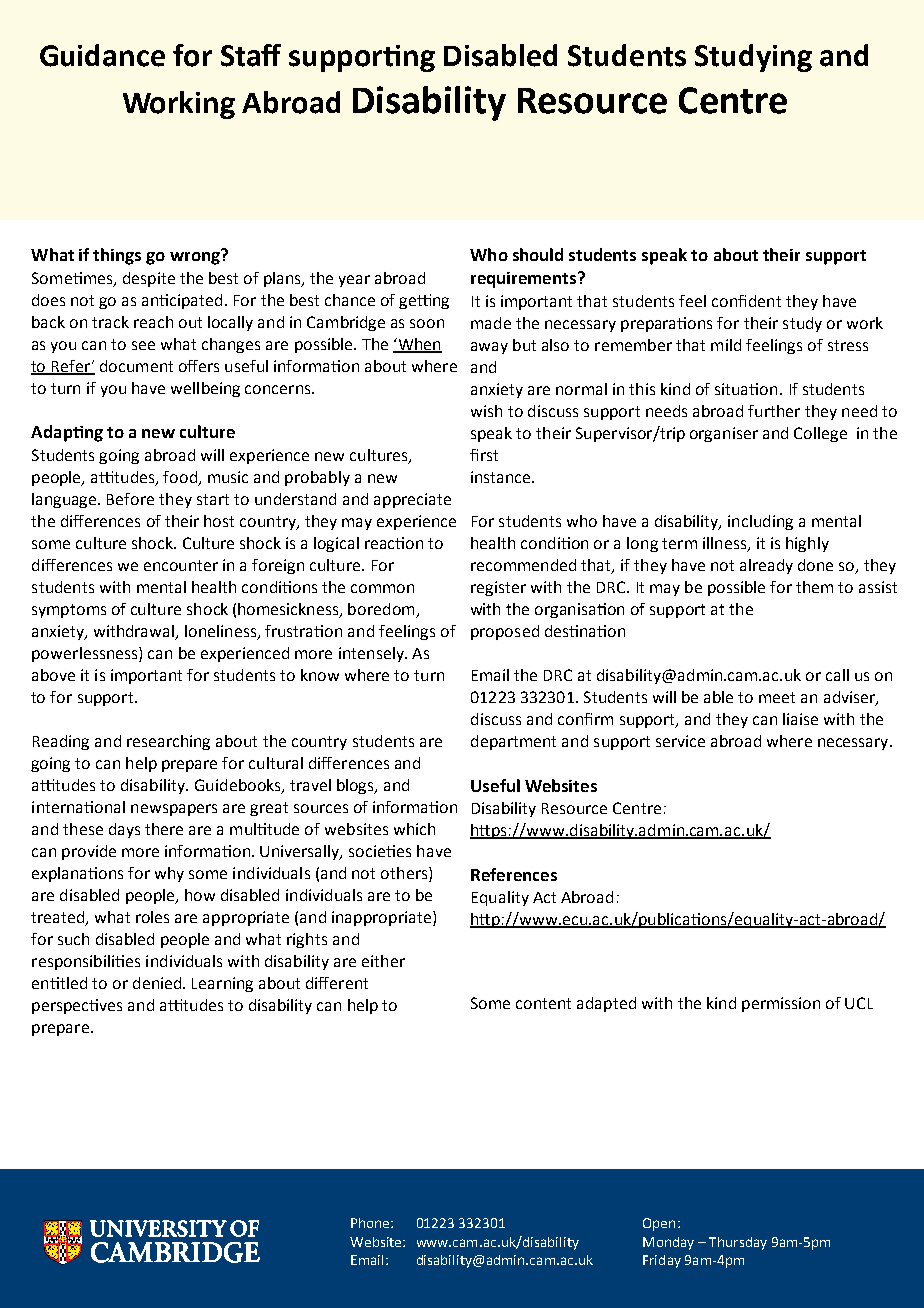 The width and height of the screenshot is (924, 1308). Describe the element at coordinates (777, 697) in the screenshot. I see `meet` at that location.
